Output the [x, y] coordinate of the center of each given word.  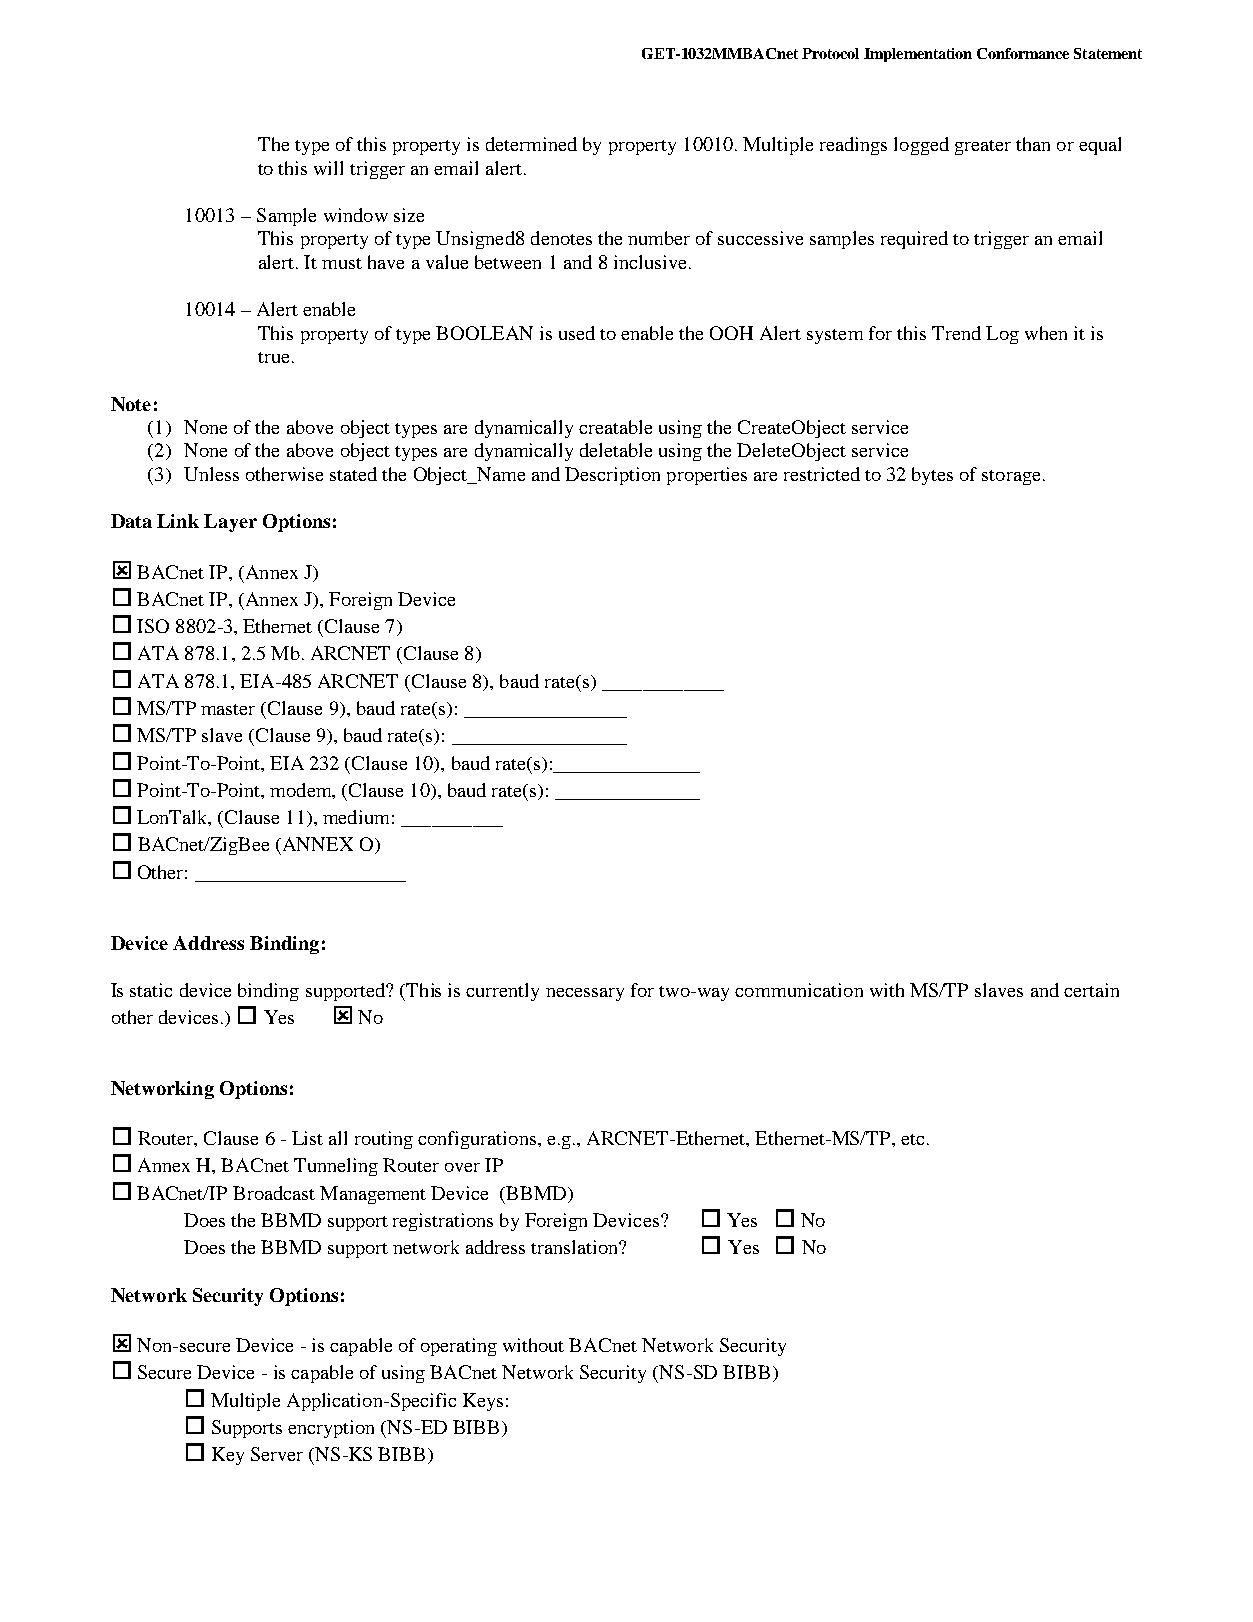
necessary [585, 994]
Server [277, 1454]
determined [531, 144]
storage [1011, 477]
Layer [230, 523]
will [328, 168]
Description [612, 476]
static [151, 990]
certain [1091, 990]
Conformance [1023, 53]
